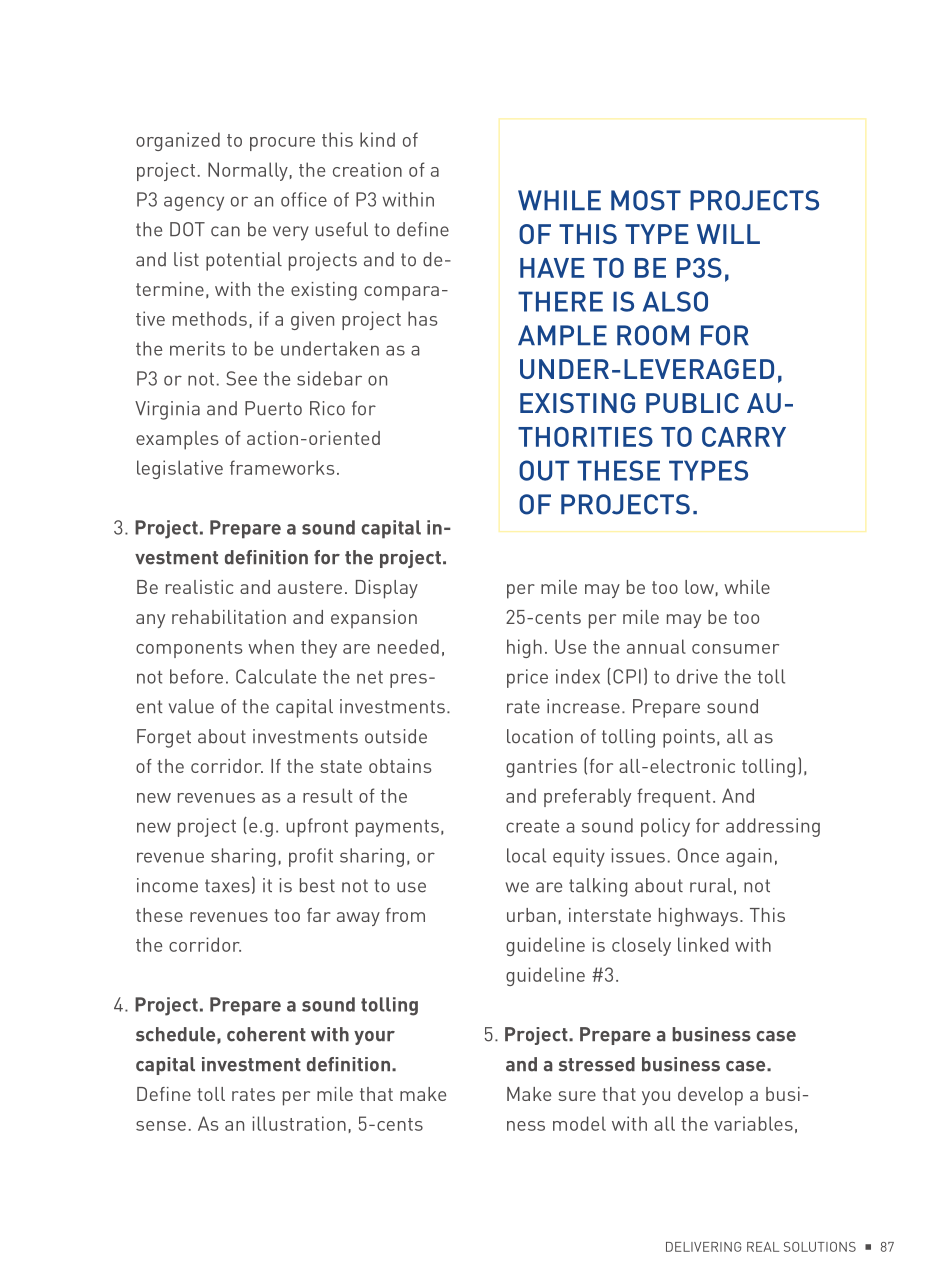 This screenshot has width=930, height=1288. What do you see at coordinates (266, 1034) in the screenshot?
I see `coherent` at bounding box center [266, 1034].
